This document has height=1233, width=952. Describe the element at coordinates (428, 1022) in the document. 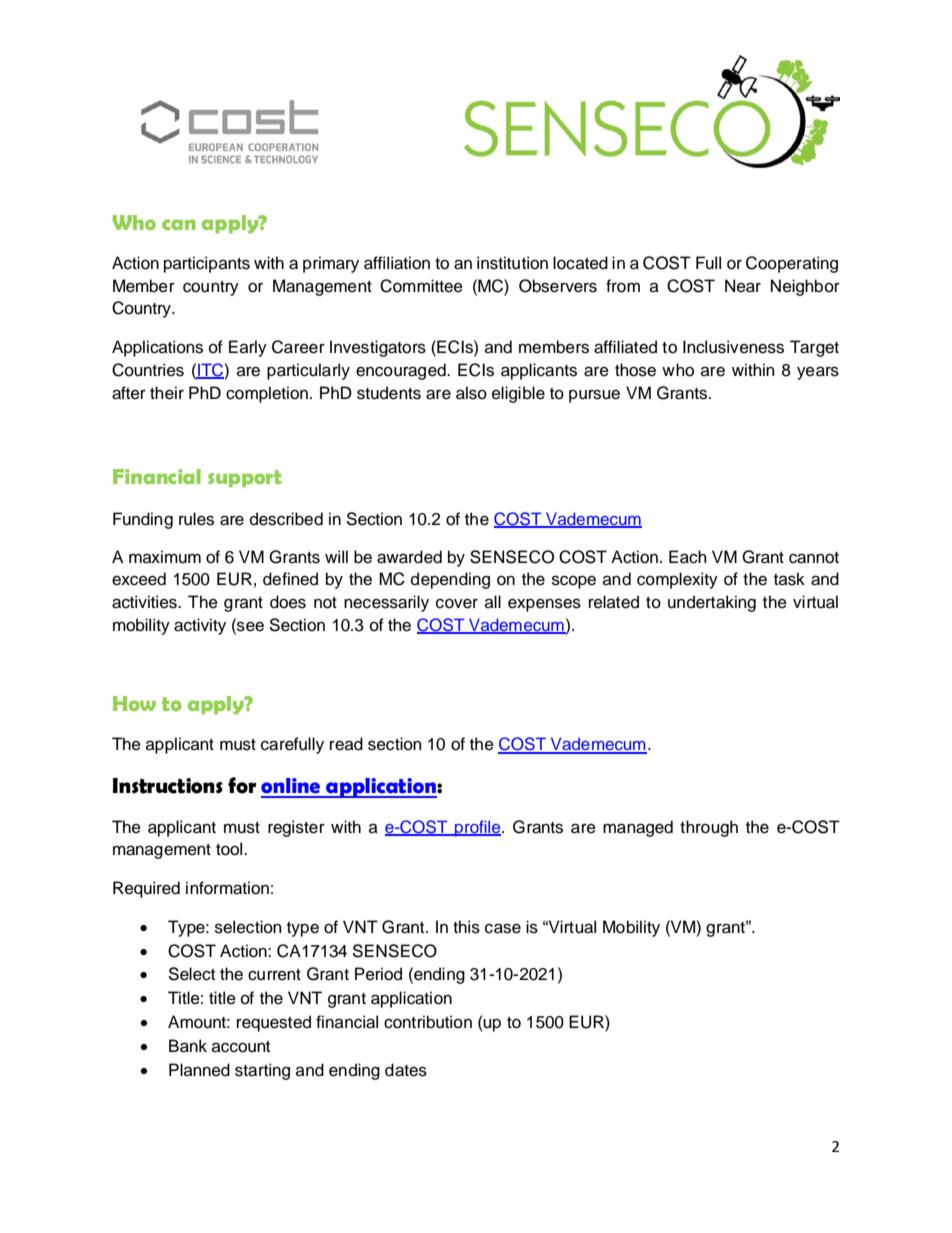

I see `contribution` at that location.
